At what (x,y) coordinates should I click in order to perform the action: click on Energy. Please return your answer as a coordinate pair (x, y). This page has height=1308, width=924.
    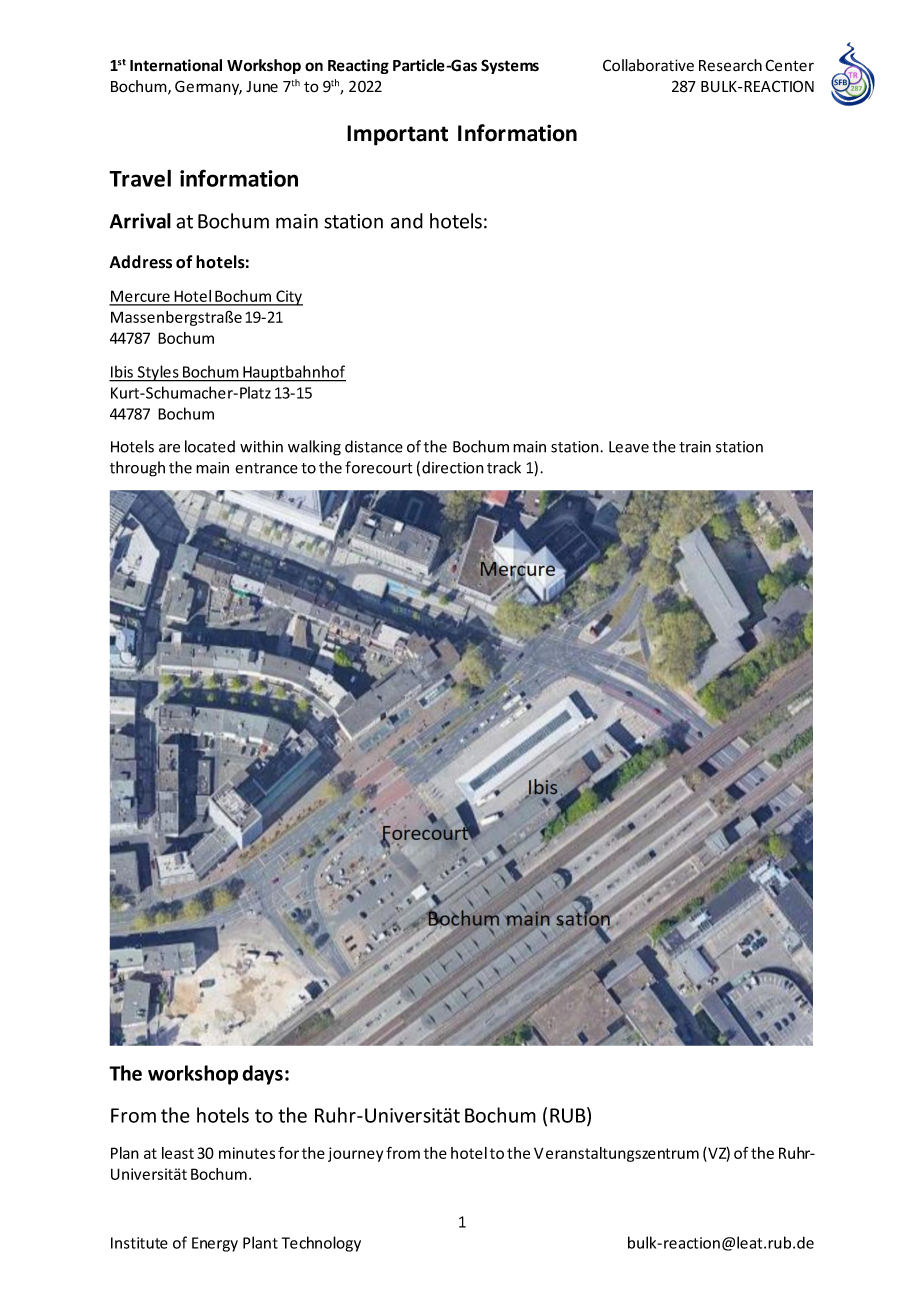
    Looking at the image, I should click on (215, 1244).
